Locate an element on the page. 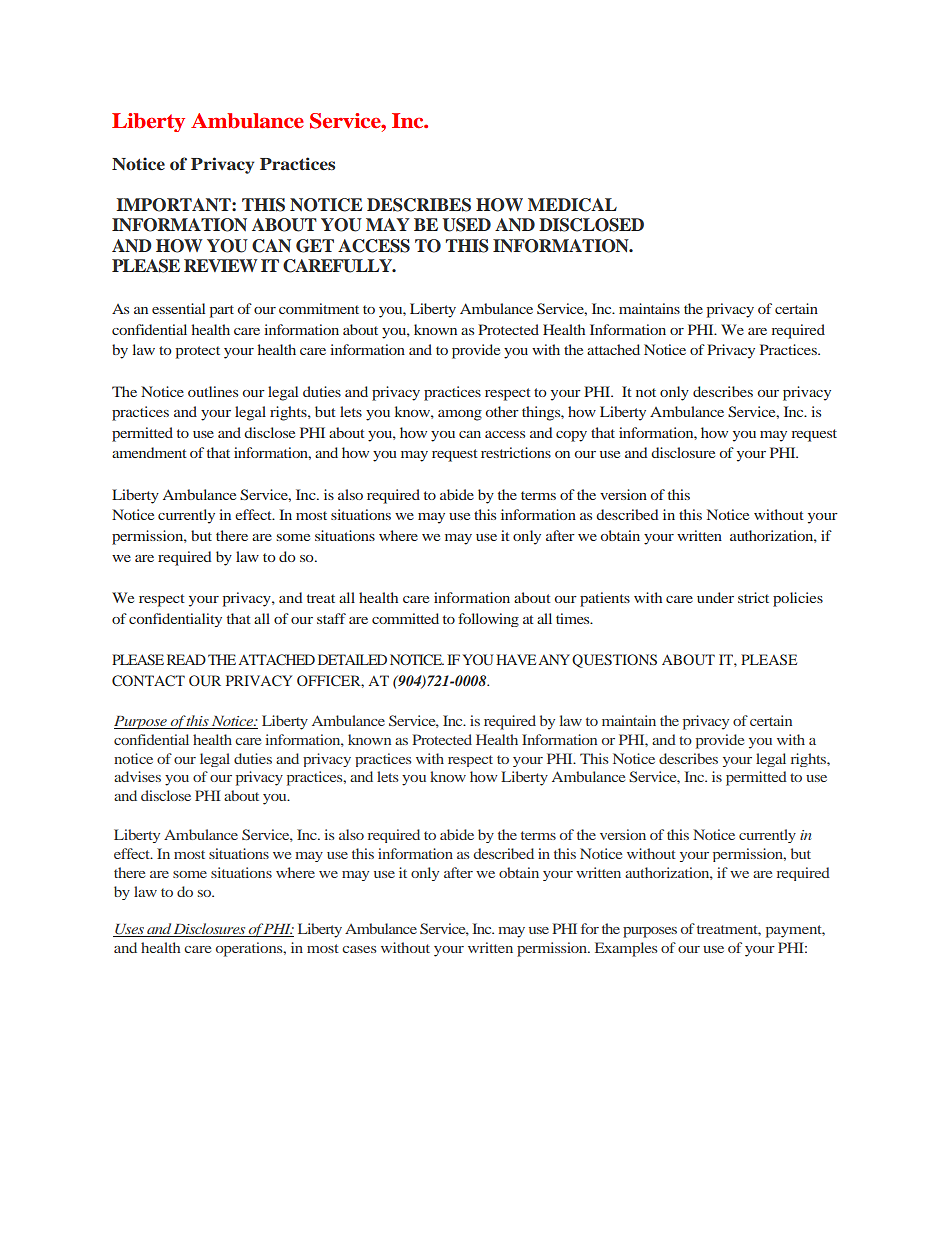  cases is located at coordinates (359, 949).
